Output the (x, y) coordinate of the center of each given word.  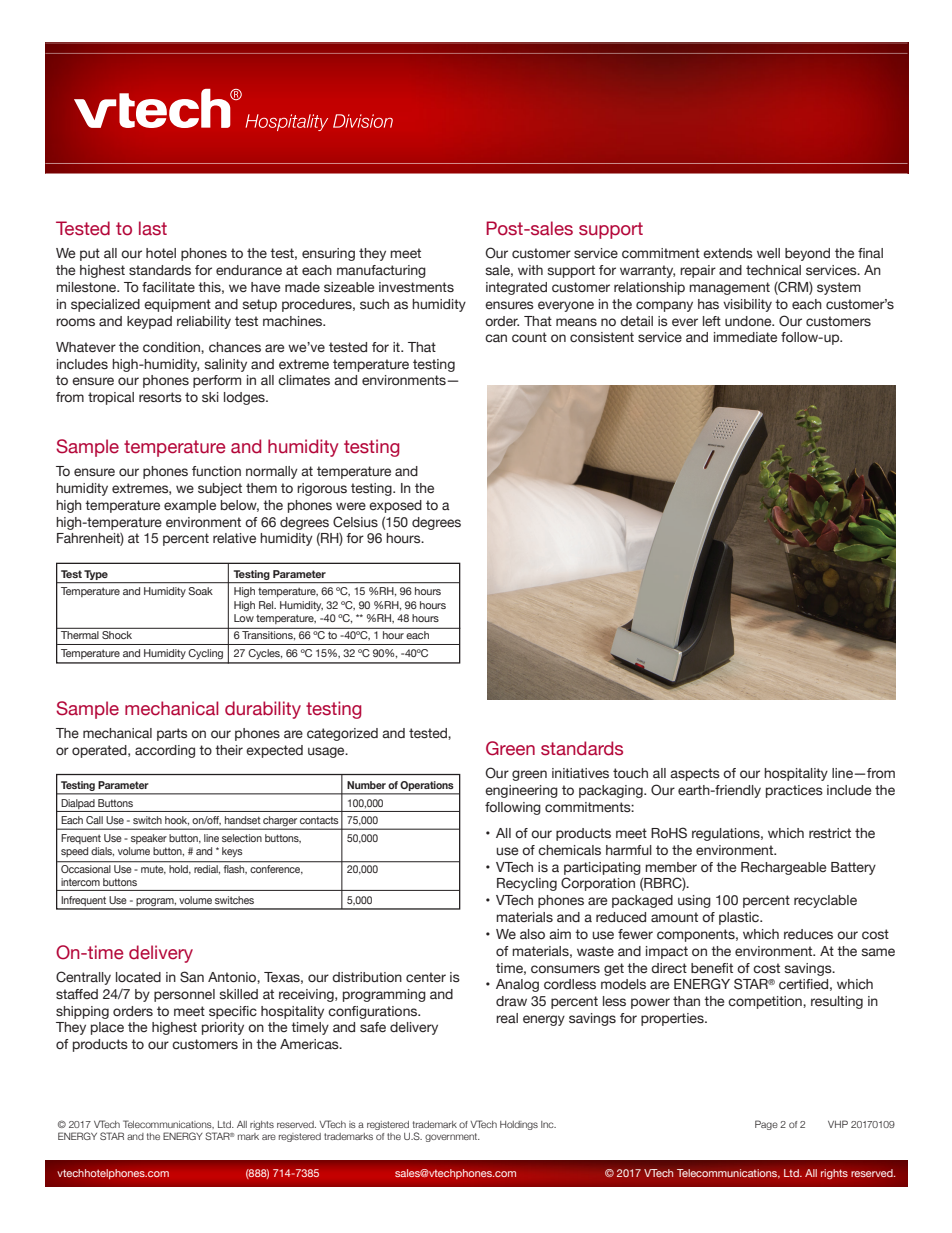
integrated (516, 288)
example (190, 506)
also (532, 934)
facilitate (168, 287)
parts (172, 734)
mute (153, 870)
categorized (342, 734)
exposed (395, 506)
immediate (745, 337)
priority (223, 1028)
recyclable (825, 901)
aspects (695, 774)
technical (773, 270)
